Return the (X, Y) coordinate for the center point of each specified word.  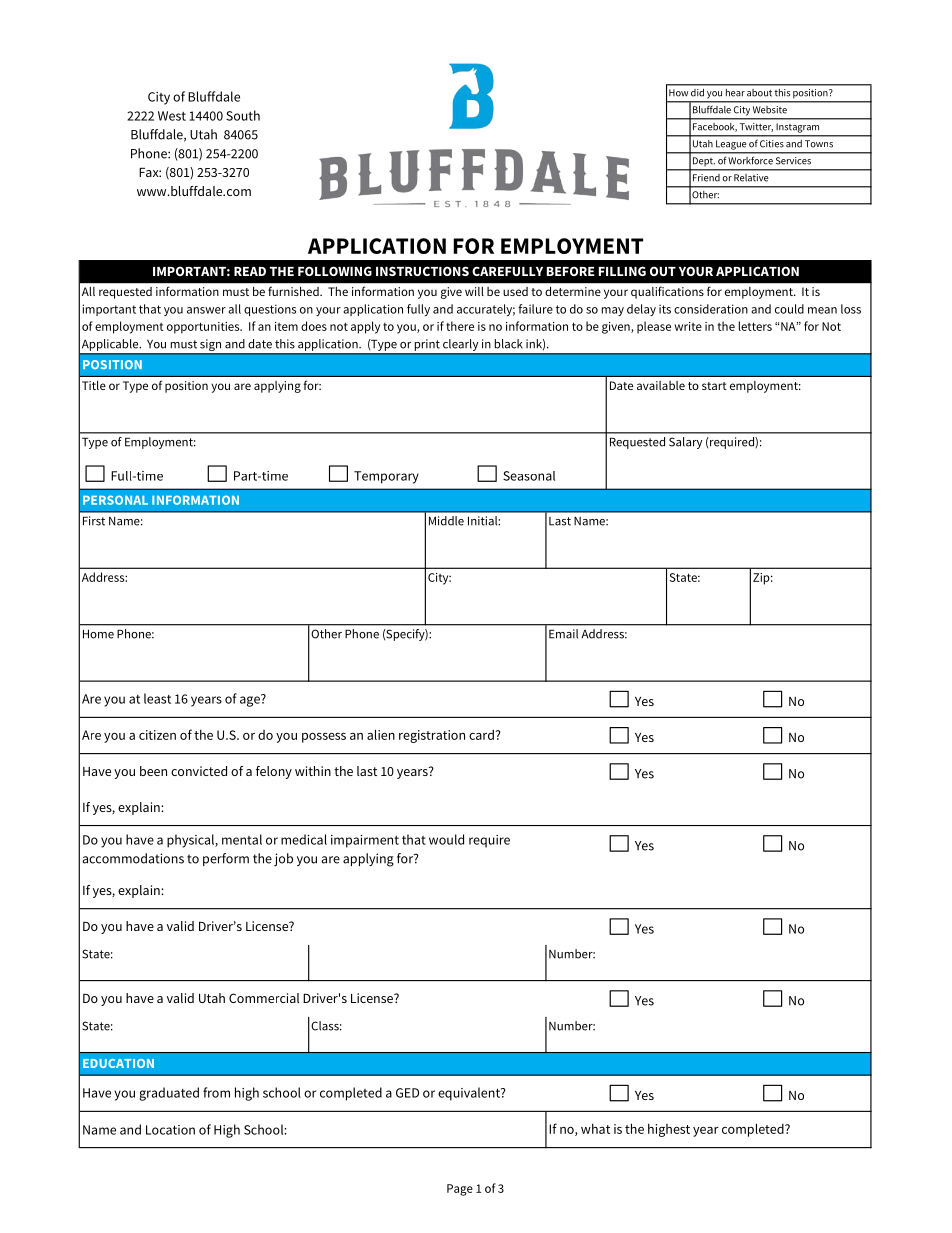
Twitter (756, 127)
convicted (199, 771)
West (172, 116)
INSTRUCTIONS (422, 271)
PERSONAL (115, 500)
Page (460, 1190)
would (446, 839)
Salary (685, 443)
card (481, 734)
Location (170, 1130)
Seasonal (529, 476)
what (595, 1128)
